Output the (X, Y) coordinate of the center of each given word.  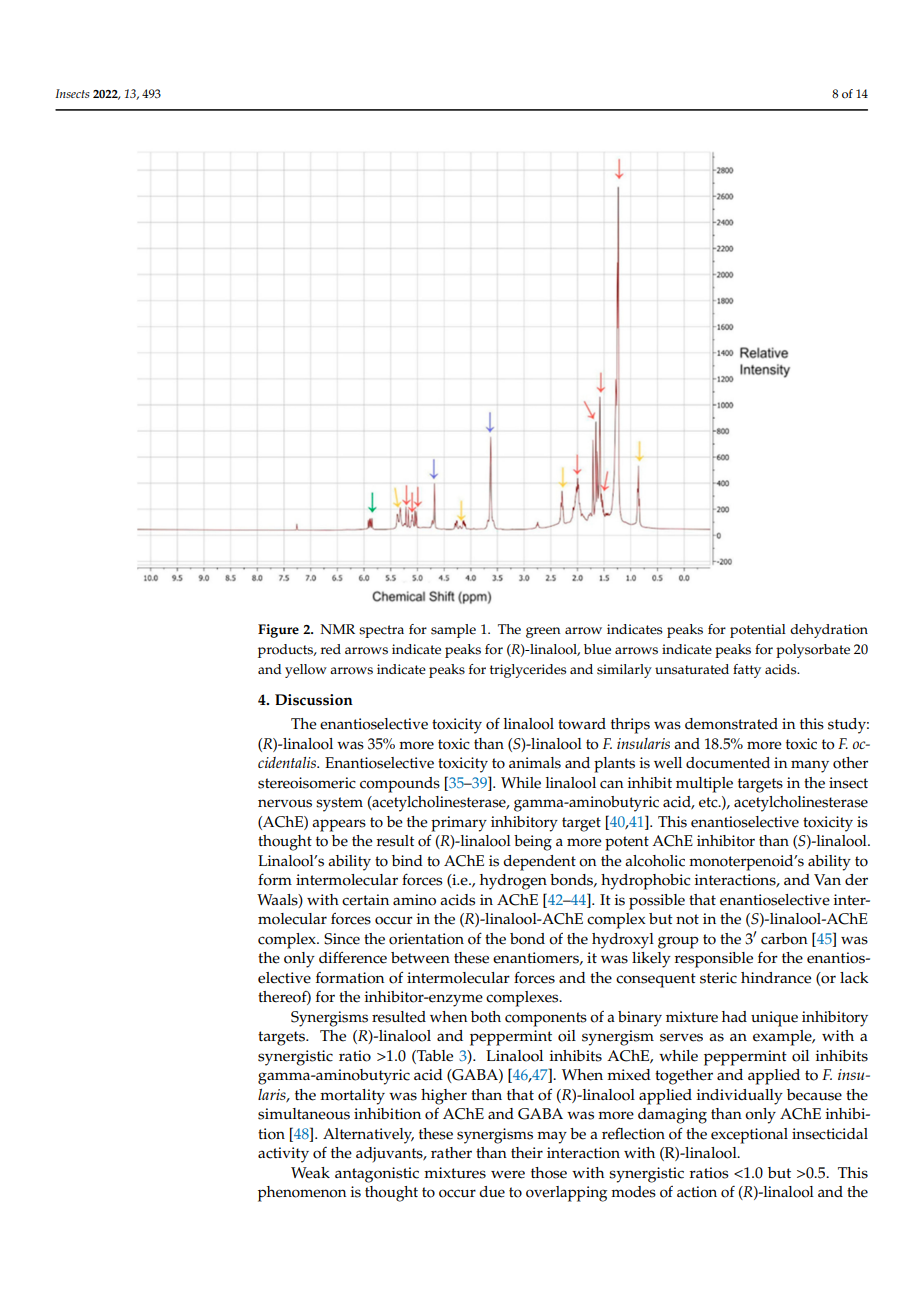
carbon (784, 939)
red (331, 649)
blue (597, 649)
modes (633, 1192)
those (549, 1173)
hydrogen (513, 882)
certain (365, 900)
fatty (747, 671)
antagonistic (377, 1175)
